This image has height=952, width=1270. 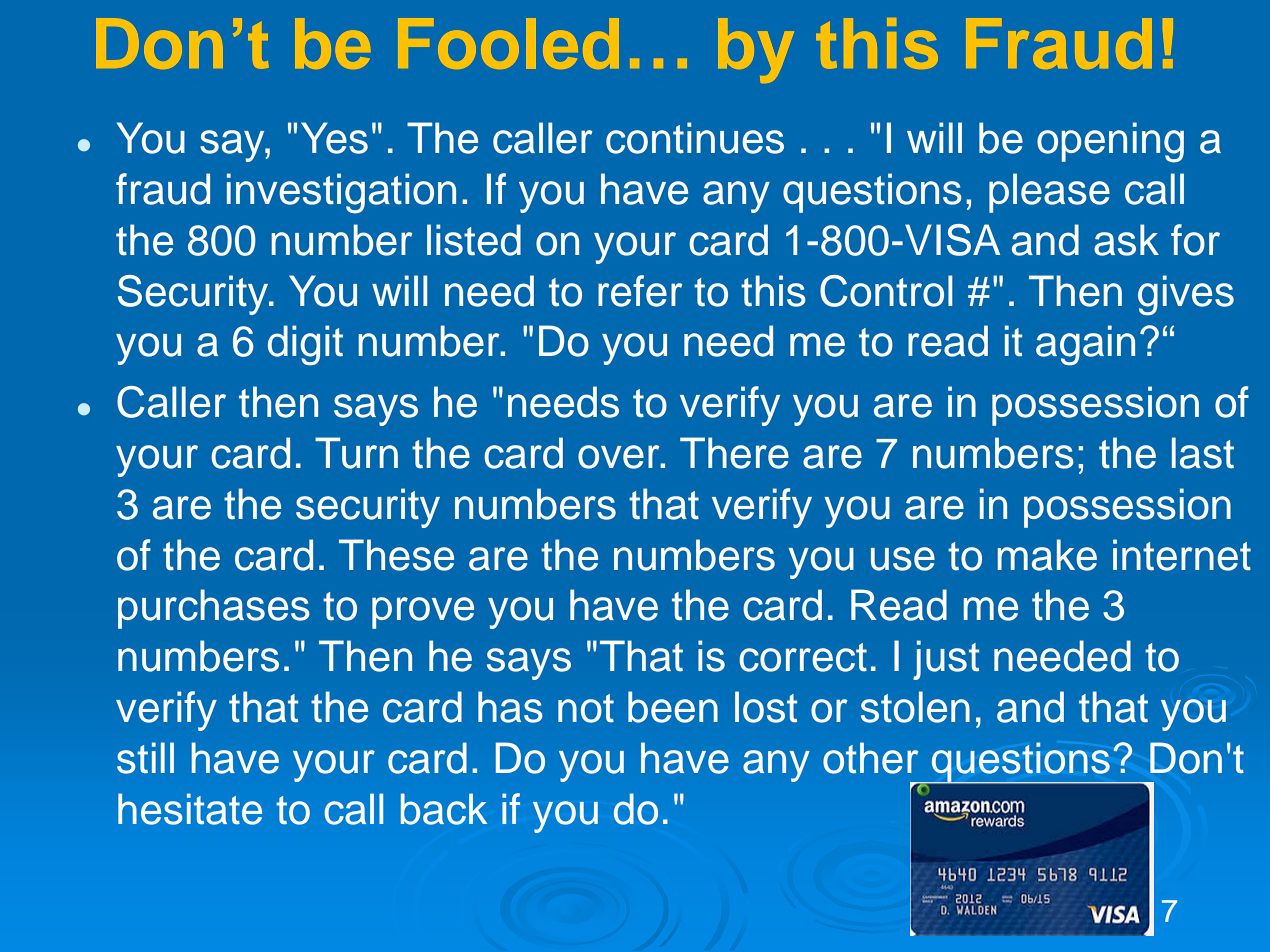 What do you see at coordinates (1110, 142) in the image?
I see `opening` at bounding box center [1110, 142].
